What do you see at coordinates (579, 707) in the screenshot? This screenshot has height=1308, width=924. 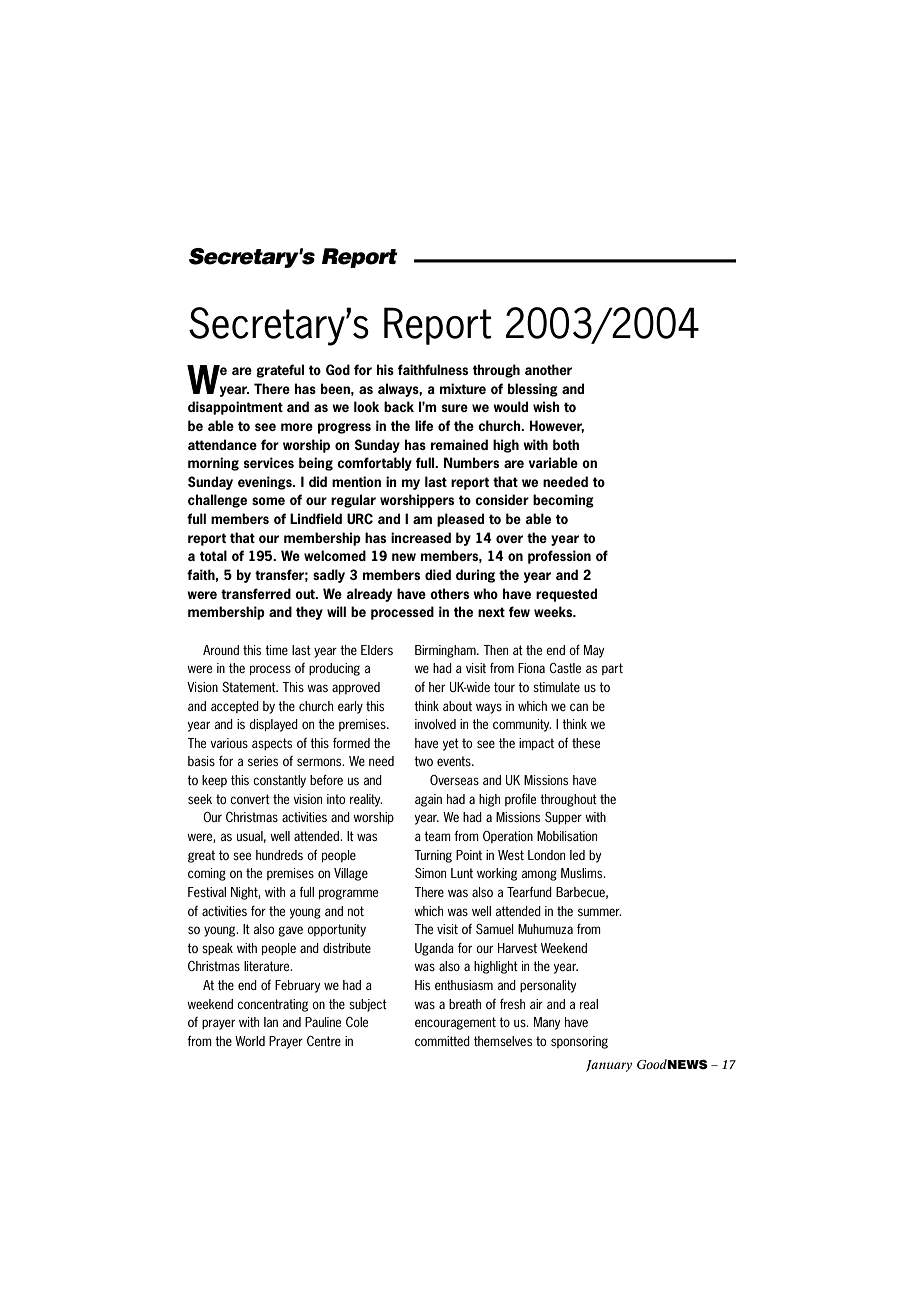 I see `can` at bounding box center [579, 707].
